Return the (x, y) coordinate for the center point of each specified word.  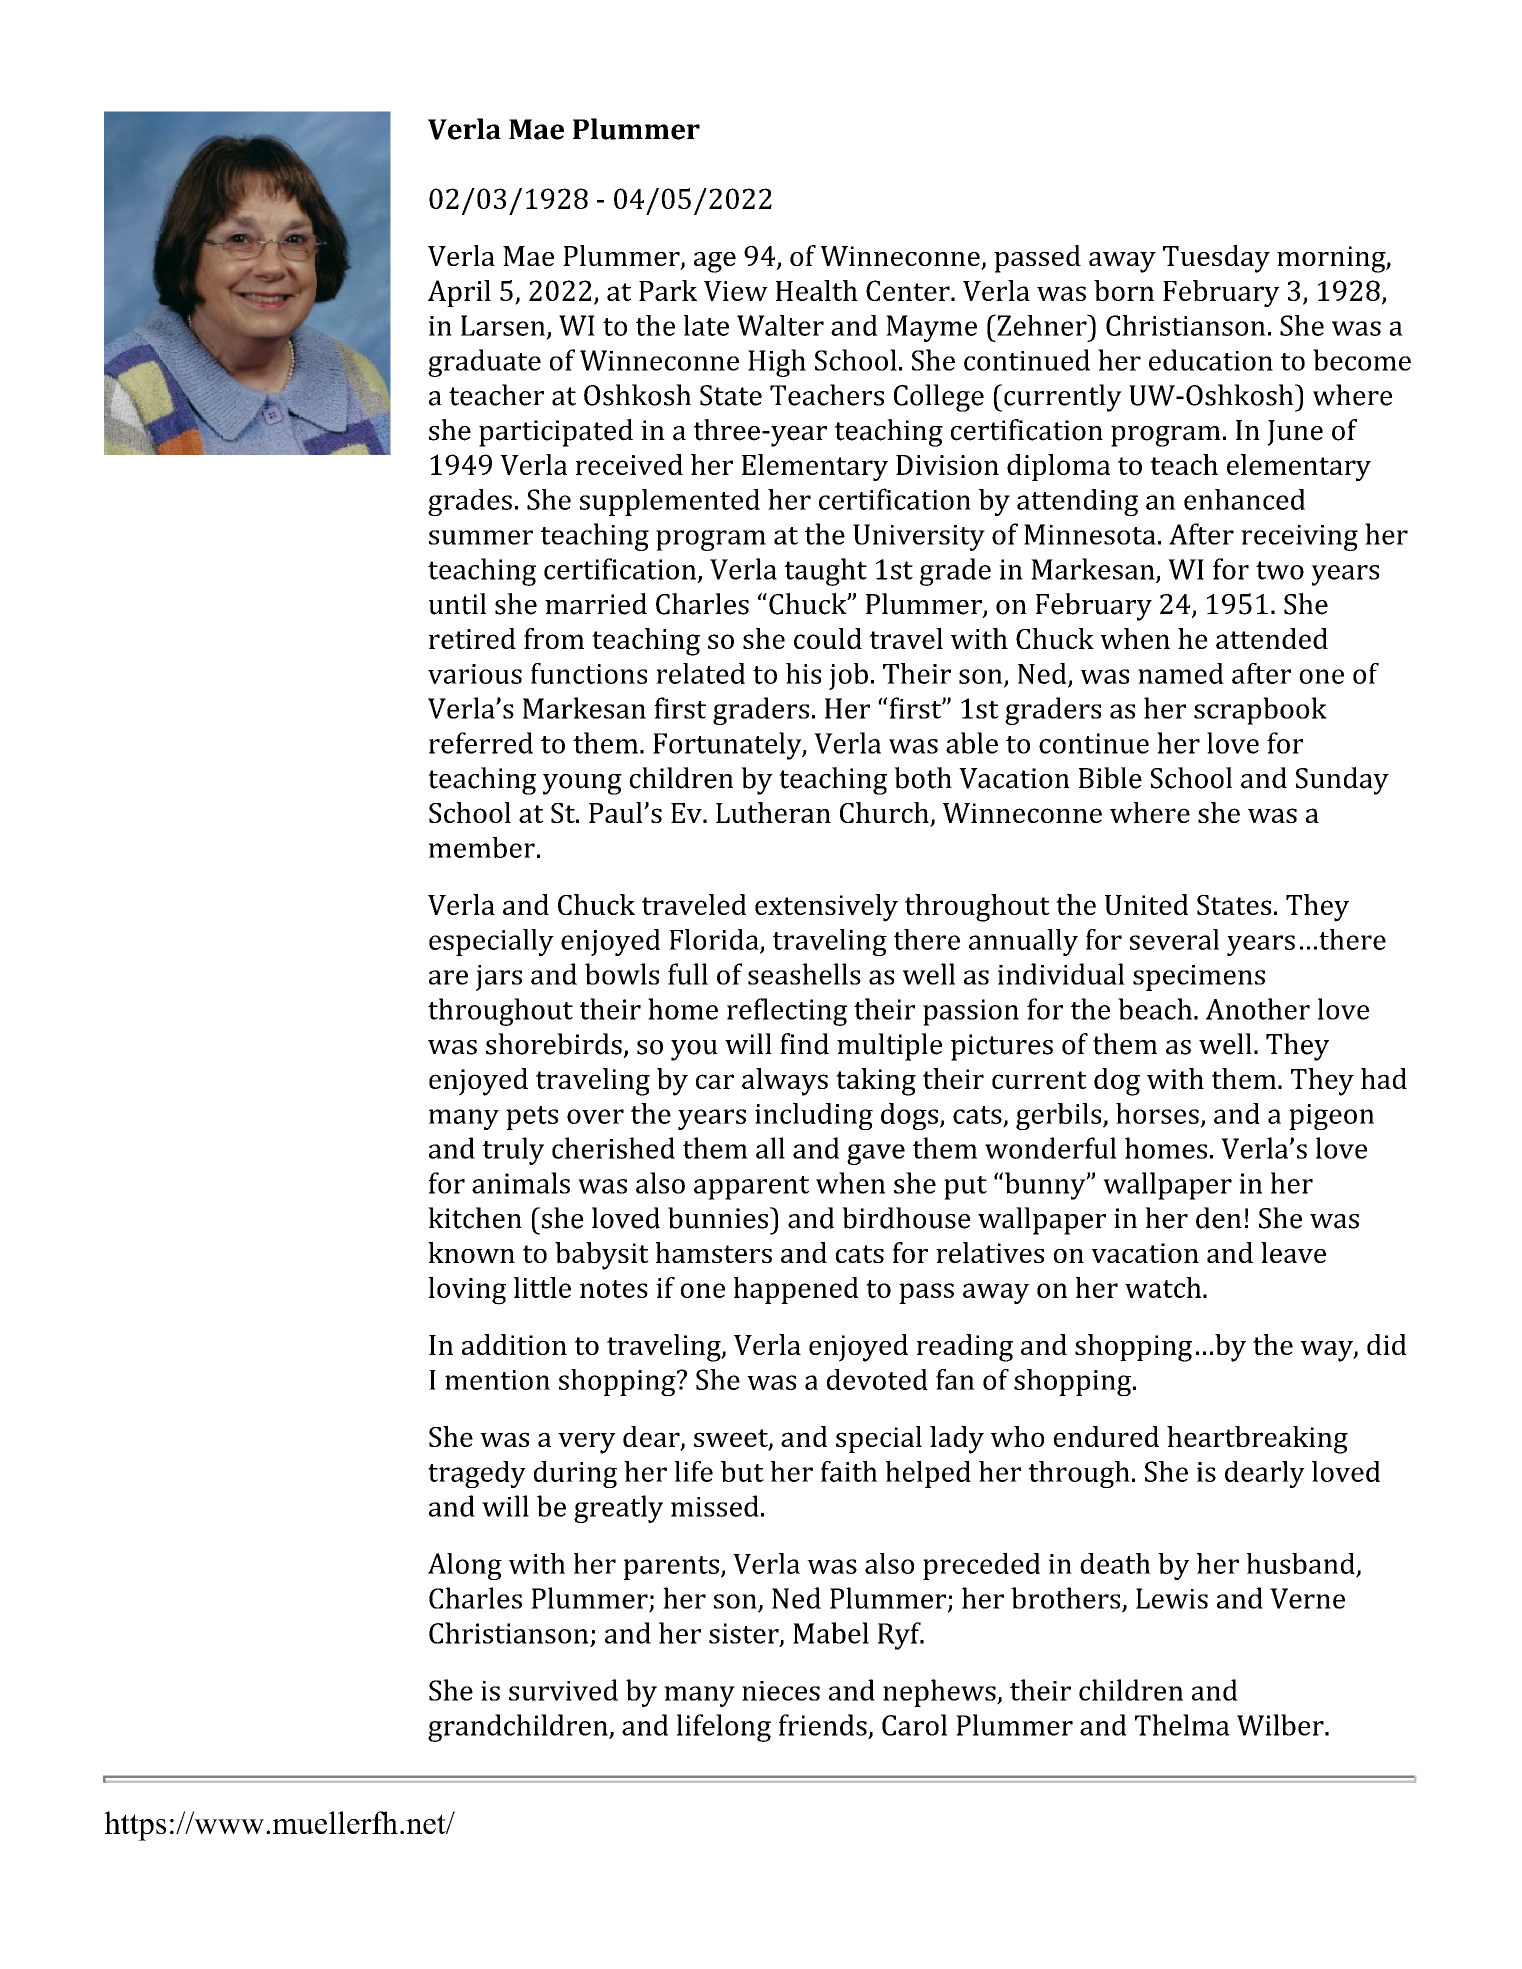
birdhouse (906, 1218)
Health (817, 290)
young (582, 784)
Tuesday (1216, 259)
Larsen (504, 326)
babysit (602, 1256)
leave (1293, 1252)
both (923, 778)
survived (563, 1690)
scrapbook (1260, 711)
